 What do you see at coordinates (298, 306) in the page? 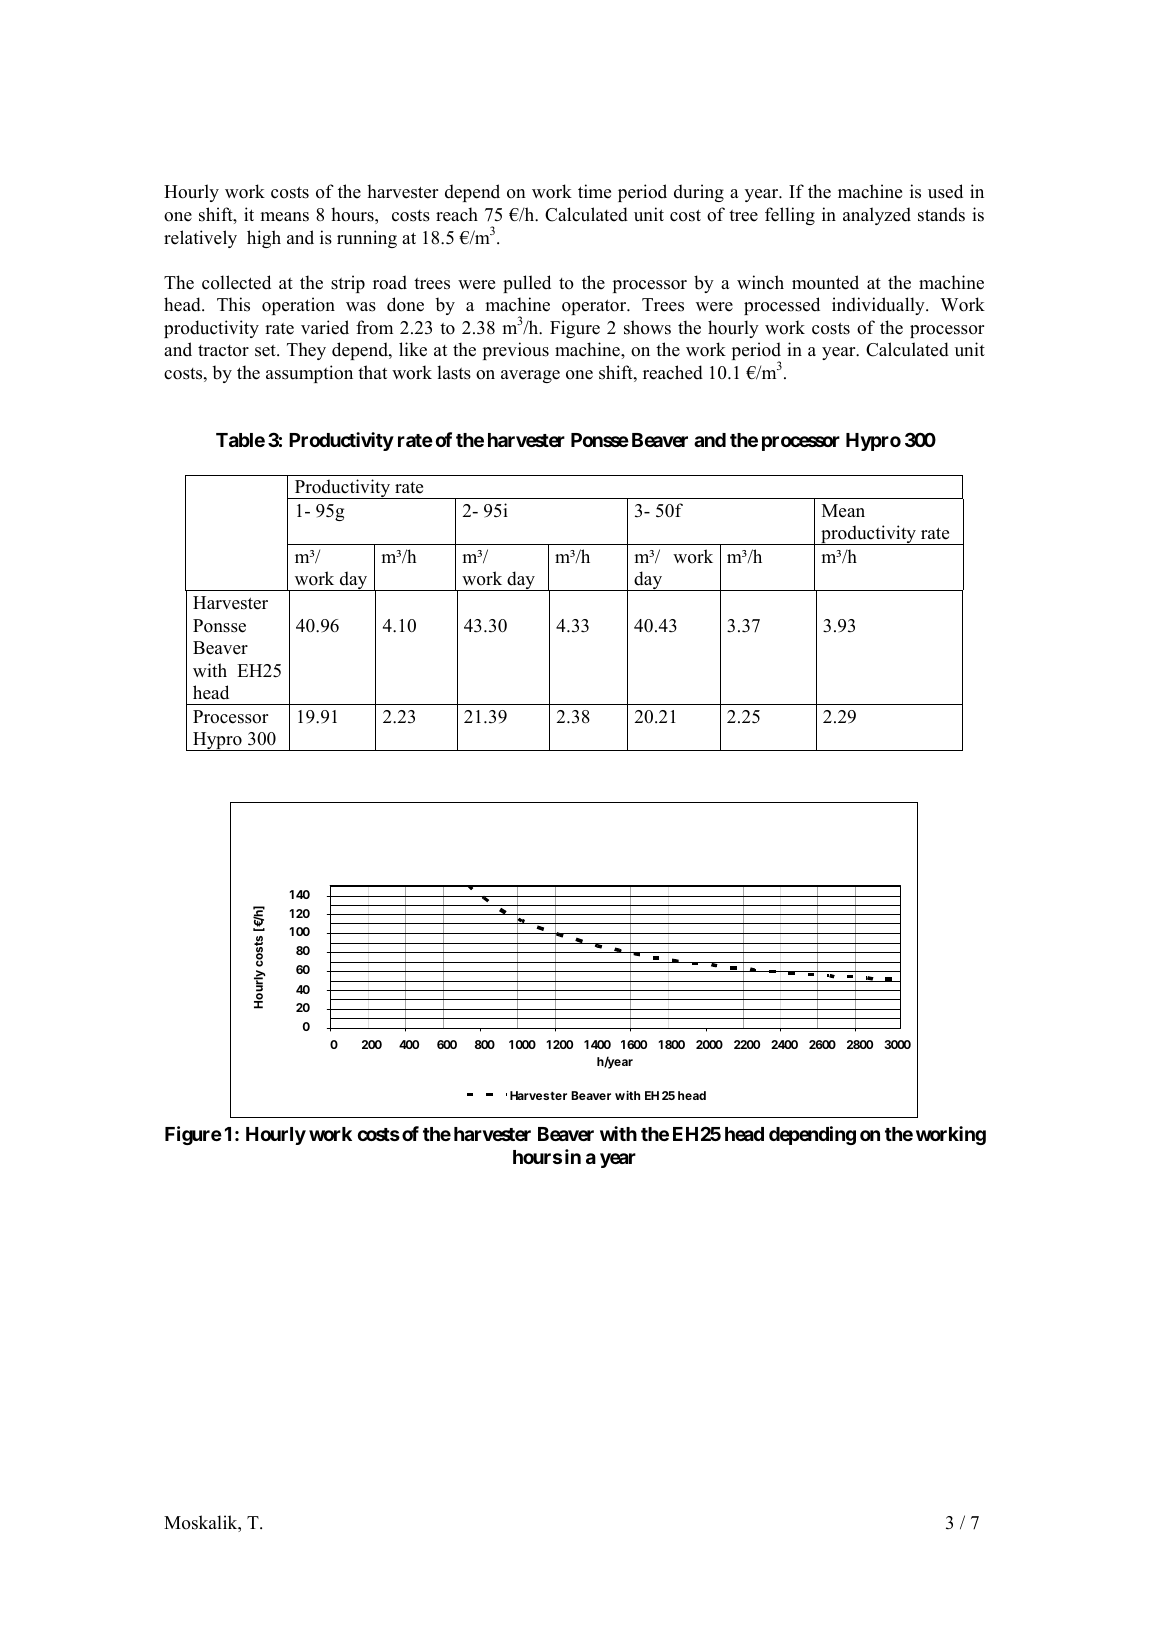
I see `operation` at bounding box center [298, 306].
